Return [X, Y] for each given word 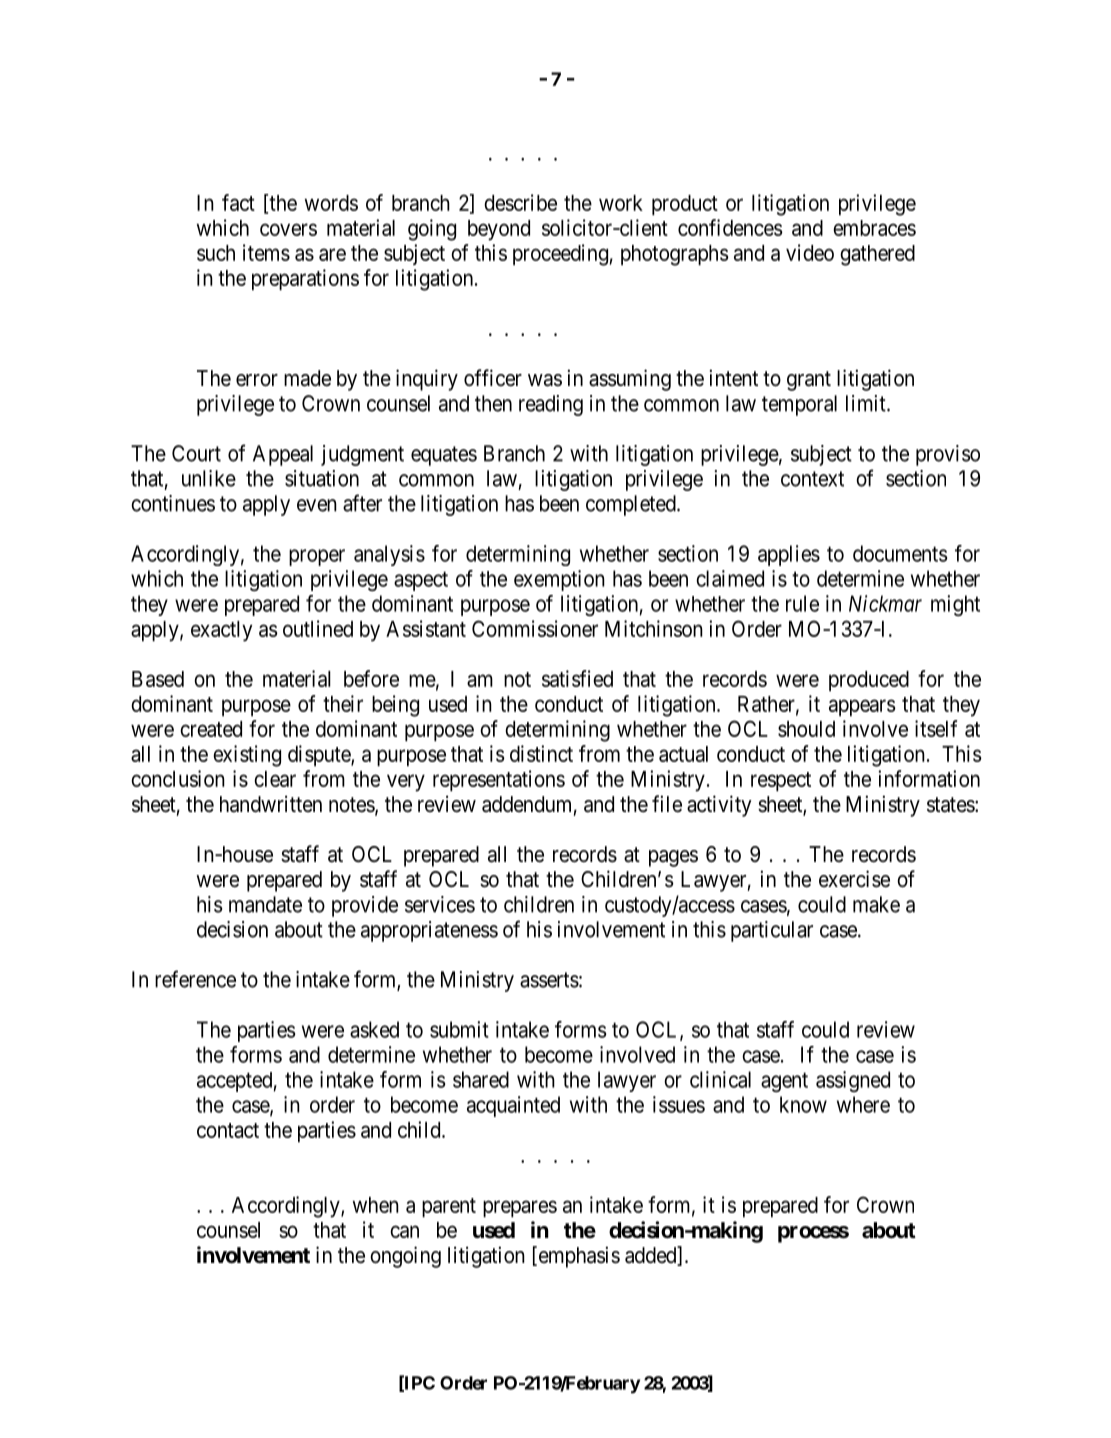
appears [862, 708]
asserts [549, 980]
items [266, 252]
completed [632, 505]
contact [228, 1130]
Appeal [283, 455]
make [876, 904]
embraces [874, 228]
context [812, 479]
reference [195, 979]
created [211, 729]
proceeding [560, 255]
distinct [541, 753]
